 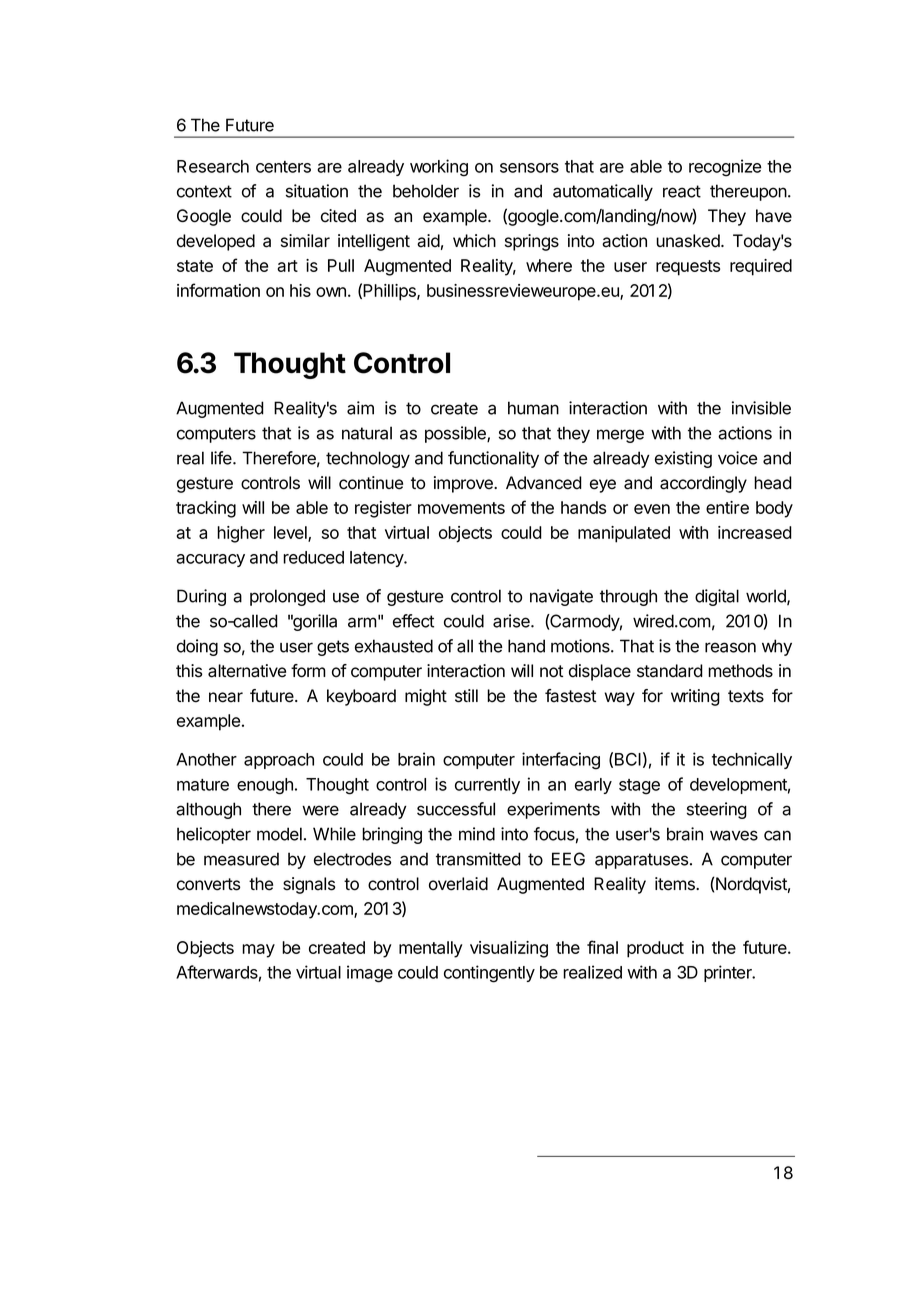 What do you see at coordinates (493, 459) in the screenshot?
I see `functionality` at bounding box center [493, 459].
